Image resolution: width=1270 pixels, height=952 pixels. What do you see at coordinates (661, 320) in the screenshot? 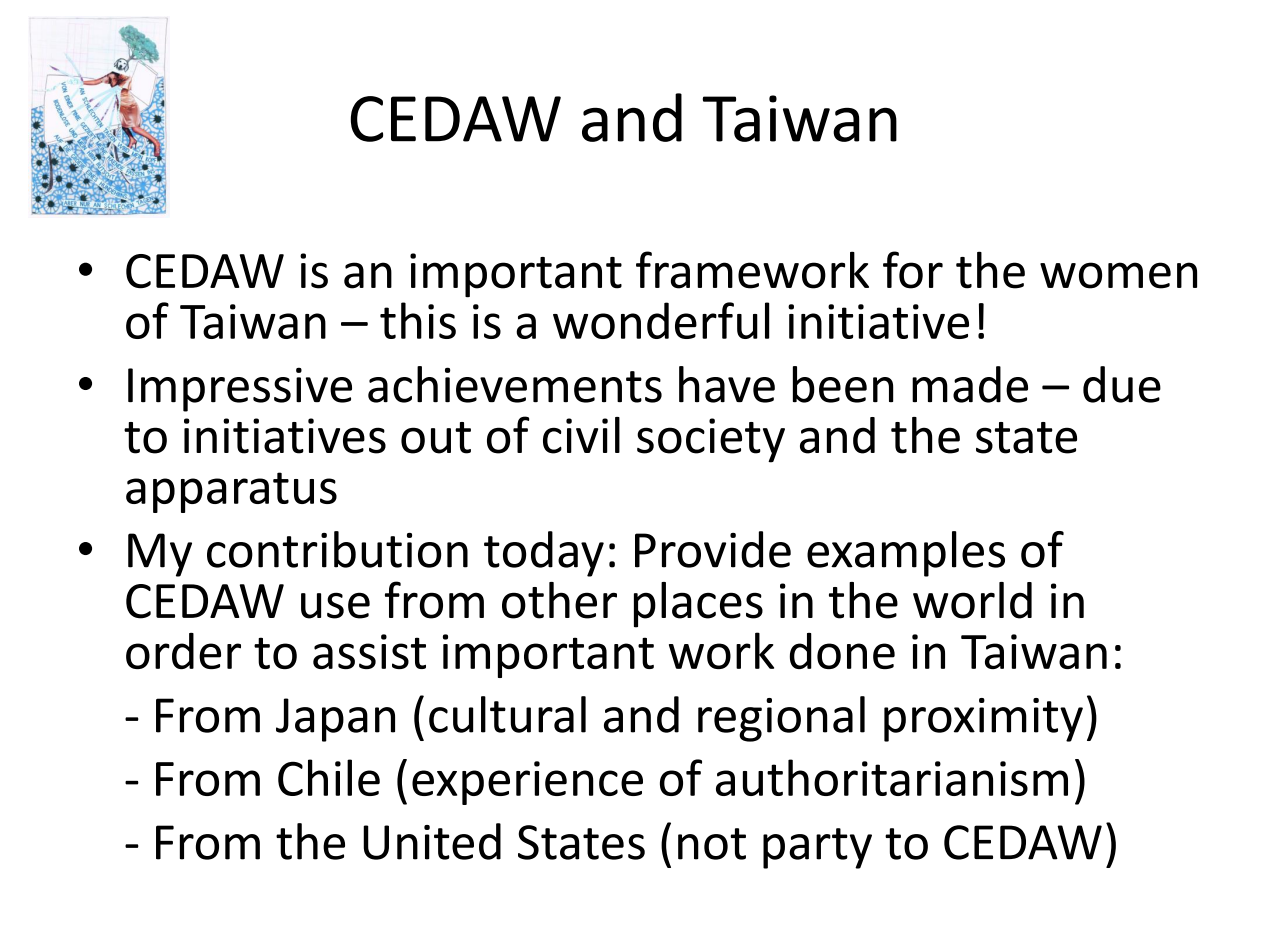
I see `wonderful` at bounding box center [661, 320].
